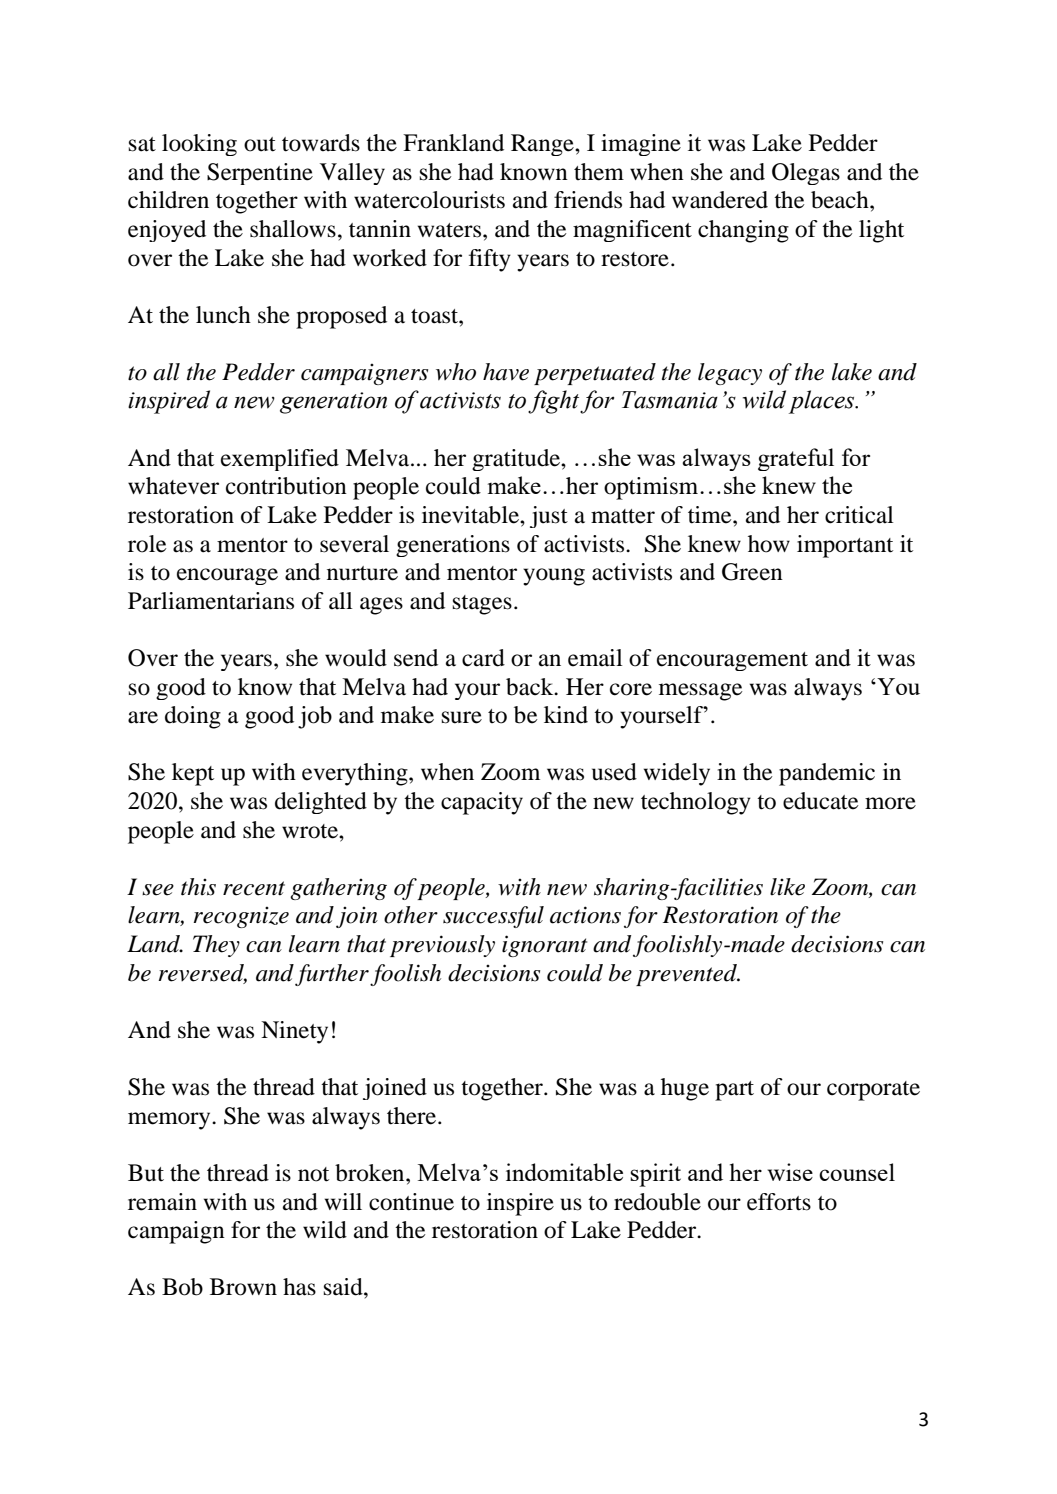  I want to click on pandemic, so click(827, 774).
